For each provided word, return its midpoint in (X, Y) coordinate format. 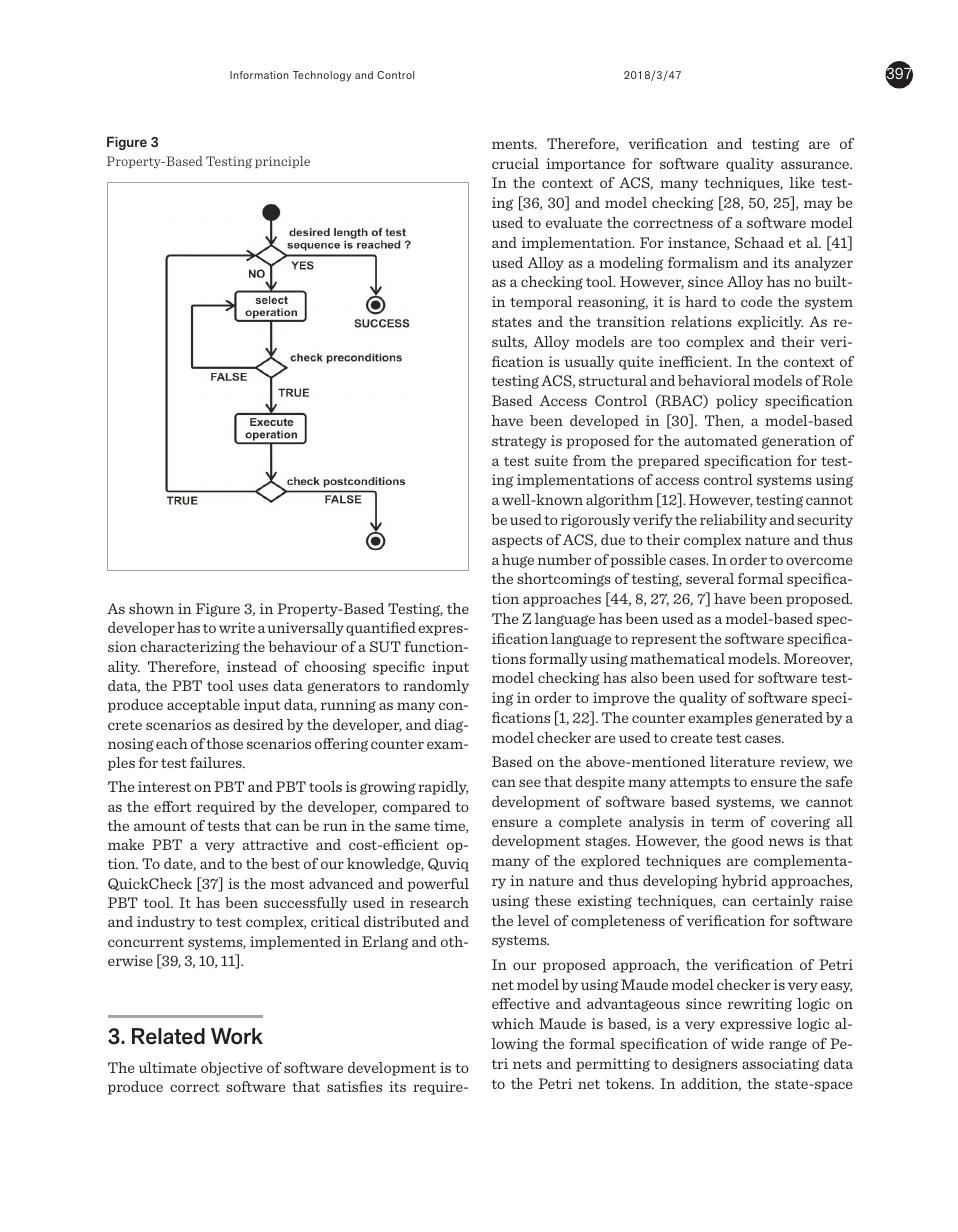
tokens (629, 1083)
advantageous (633, 1005)
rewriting (760, 1005)
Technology (322, 76)
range (788, 1046)
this (376, 75)
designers (704, 1065)
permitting (613, 1065)
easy (836, 987)
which (512, 1023)
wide (747, 1043)
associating (780, 1065)
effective (521, 1003)
